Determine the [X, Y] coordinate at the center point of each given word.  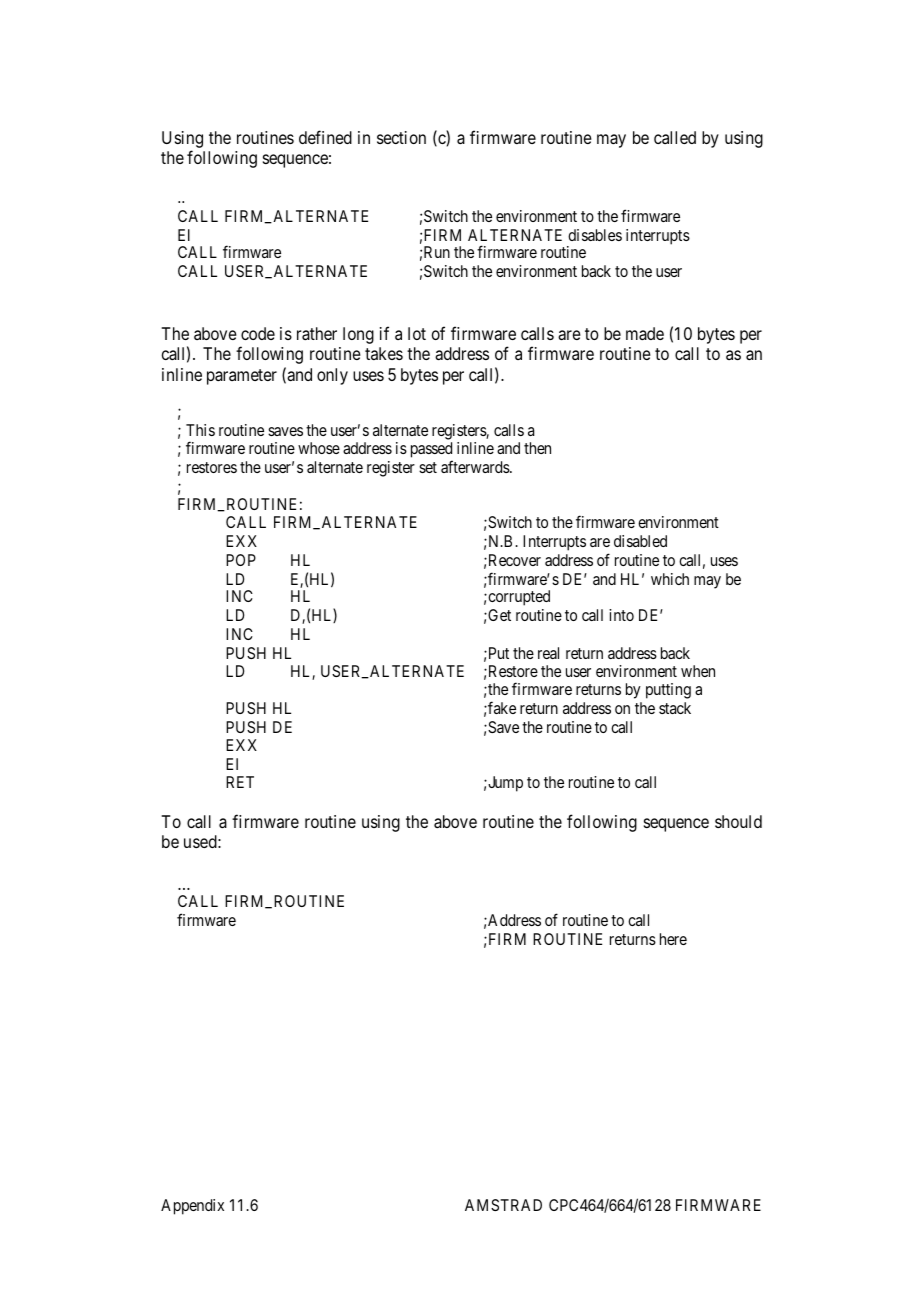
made [645, 333]
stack [675, 708]
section [401, 137]
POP [241, 560]
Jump [504, 784]
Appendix [192, 1207]
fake [501, 707]
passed [432, 451]
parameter [242, 377]
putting [668, 691]
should [738, 821]
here [673, 939]
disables [595, 235]
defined [325, 137]
